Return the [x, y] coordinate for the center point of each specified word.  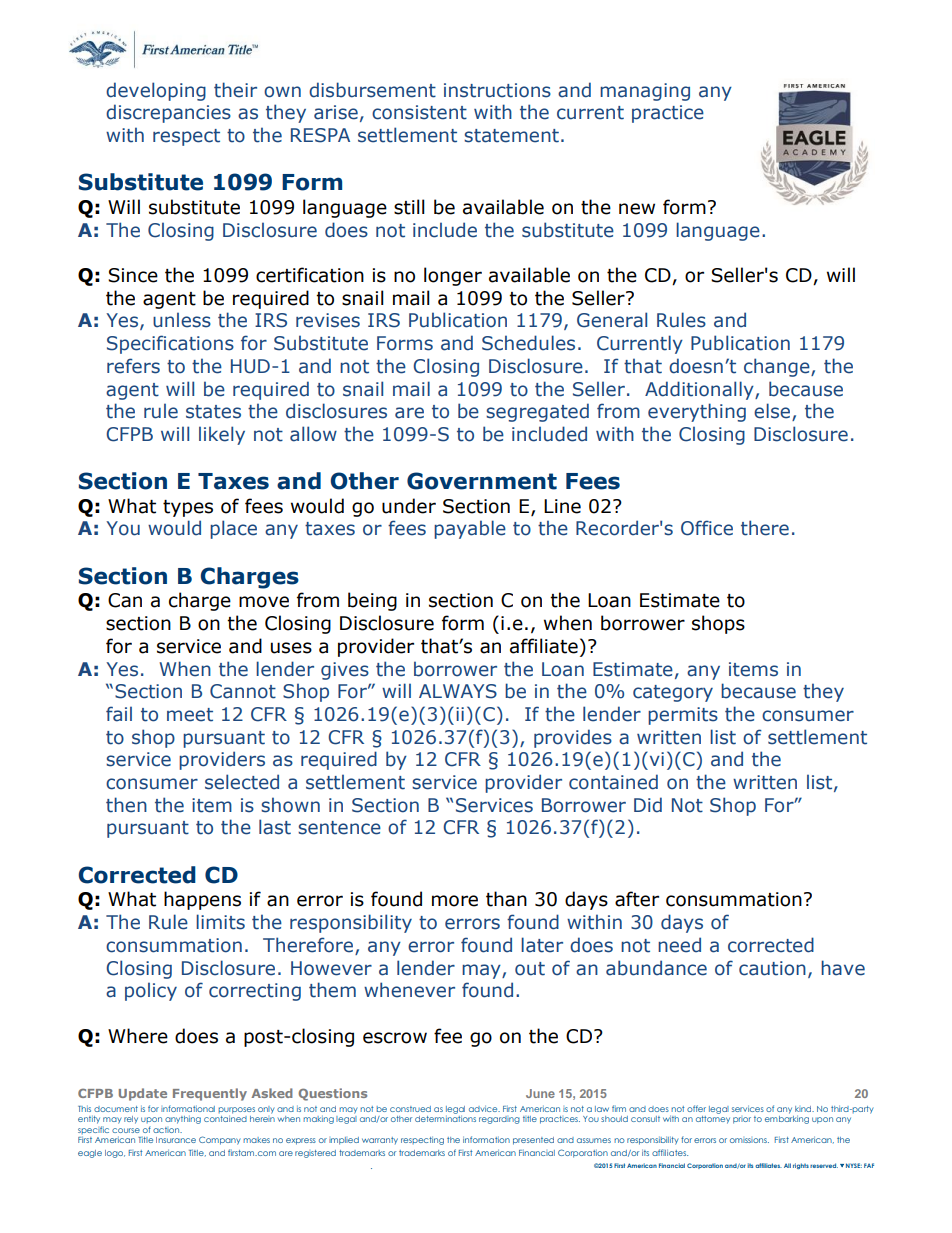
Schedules [528, 343]
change [778, 367]
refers [133, 366]
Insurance [176, 1140]
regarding [499, 1120]
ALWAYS [458, 691]
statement [511, 136]
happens [202, 900]
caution [772, 968]
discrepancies [168, 113]
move [264, 602]
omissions [749, 1140]
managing [645, 92]
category [673, 693]
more [455, 901]
